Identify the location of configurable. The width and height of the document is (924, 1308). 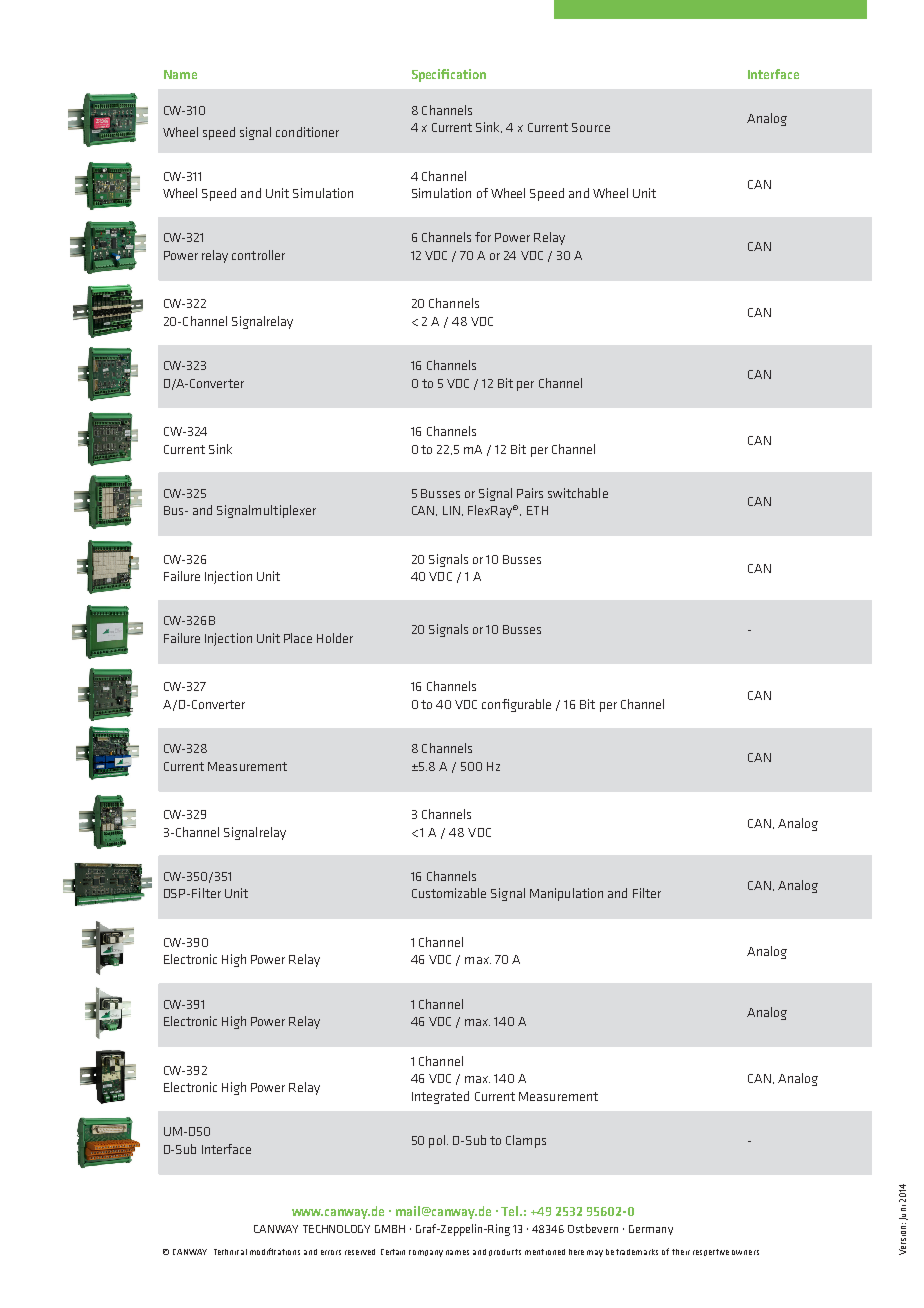
(516, 705).
